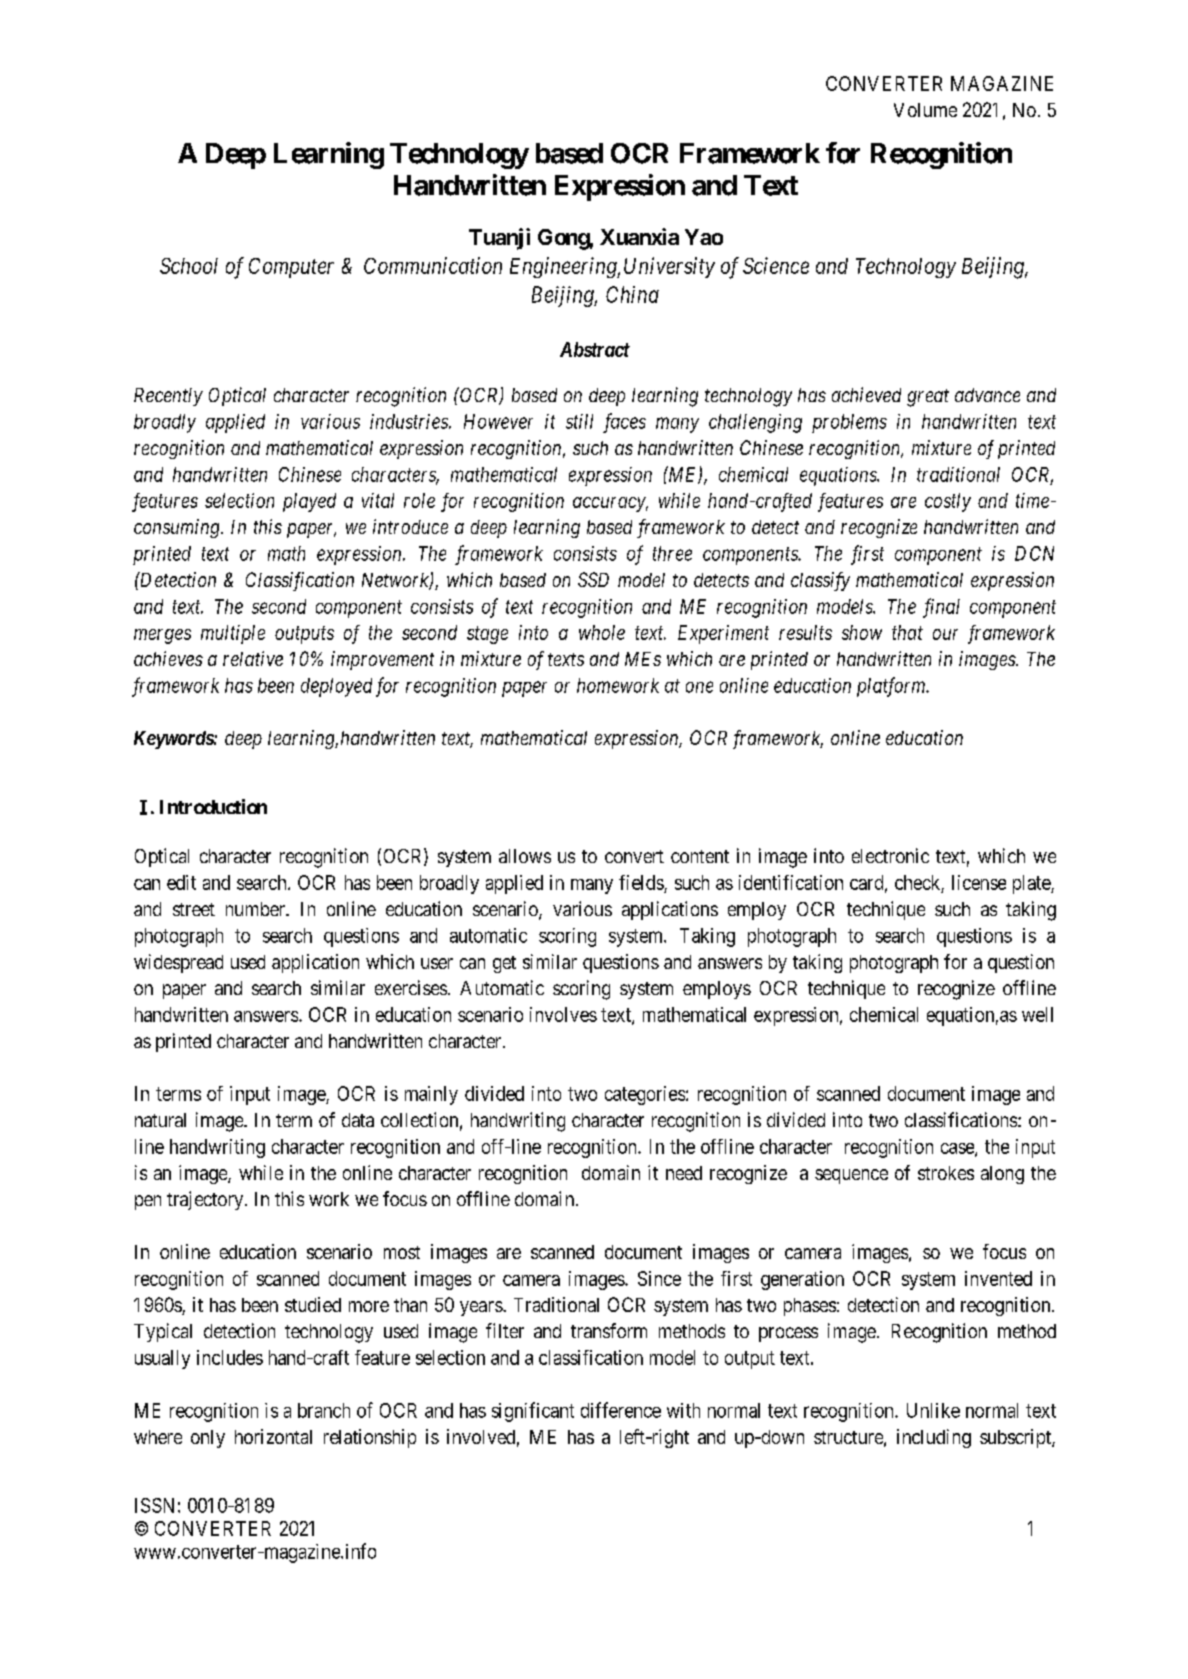 The height and width of the page is (1679, 1188). Describe the element at coordinates (291, 268) in the page. I see `Computer` at that location.
